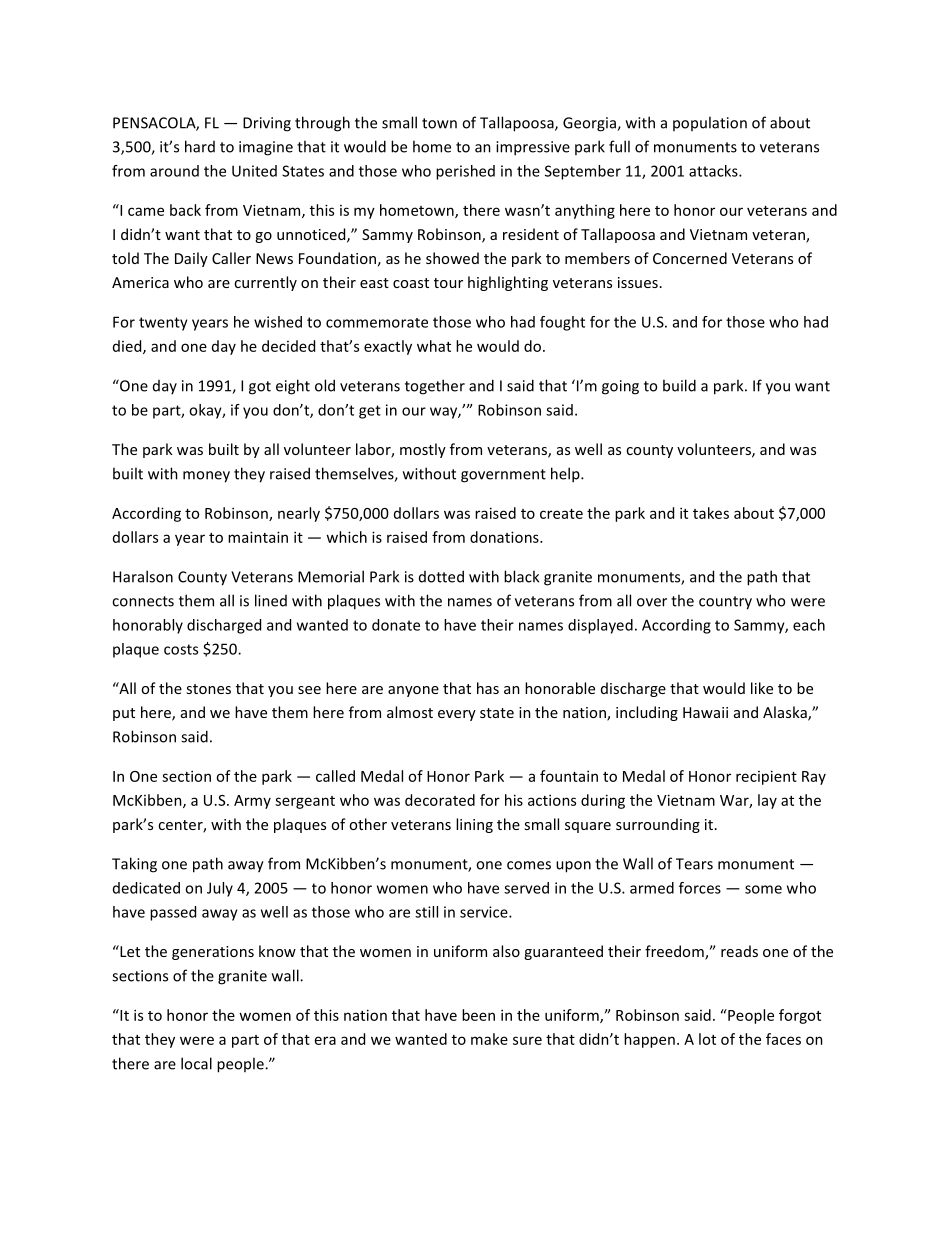 This document has height=1233, width=952. Describe the element at coordinates (143, 601) in the document. I see `connects` at that location.
